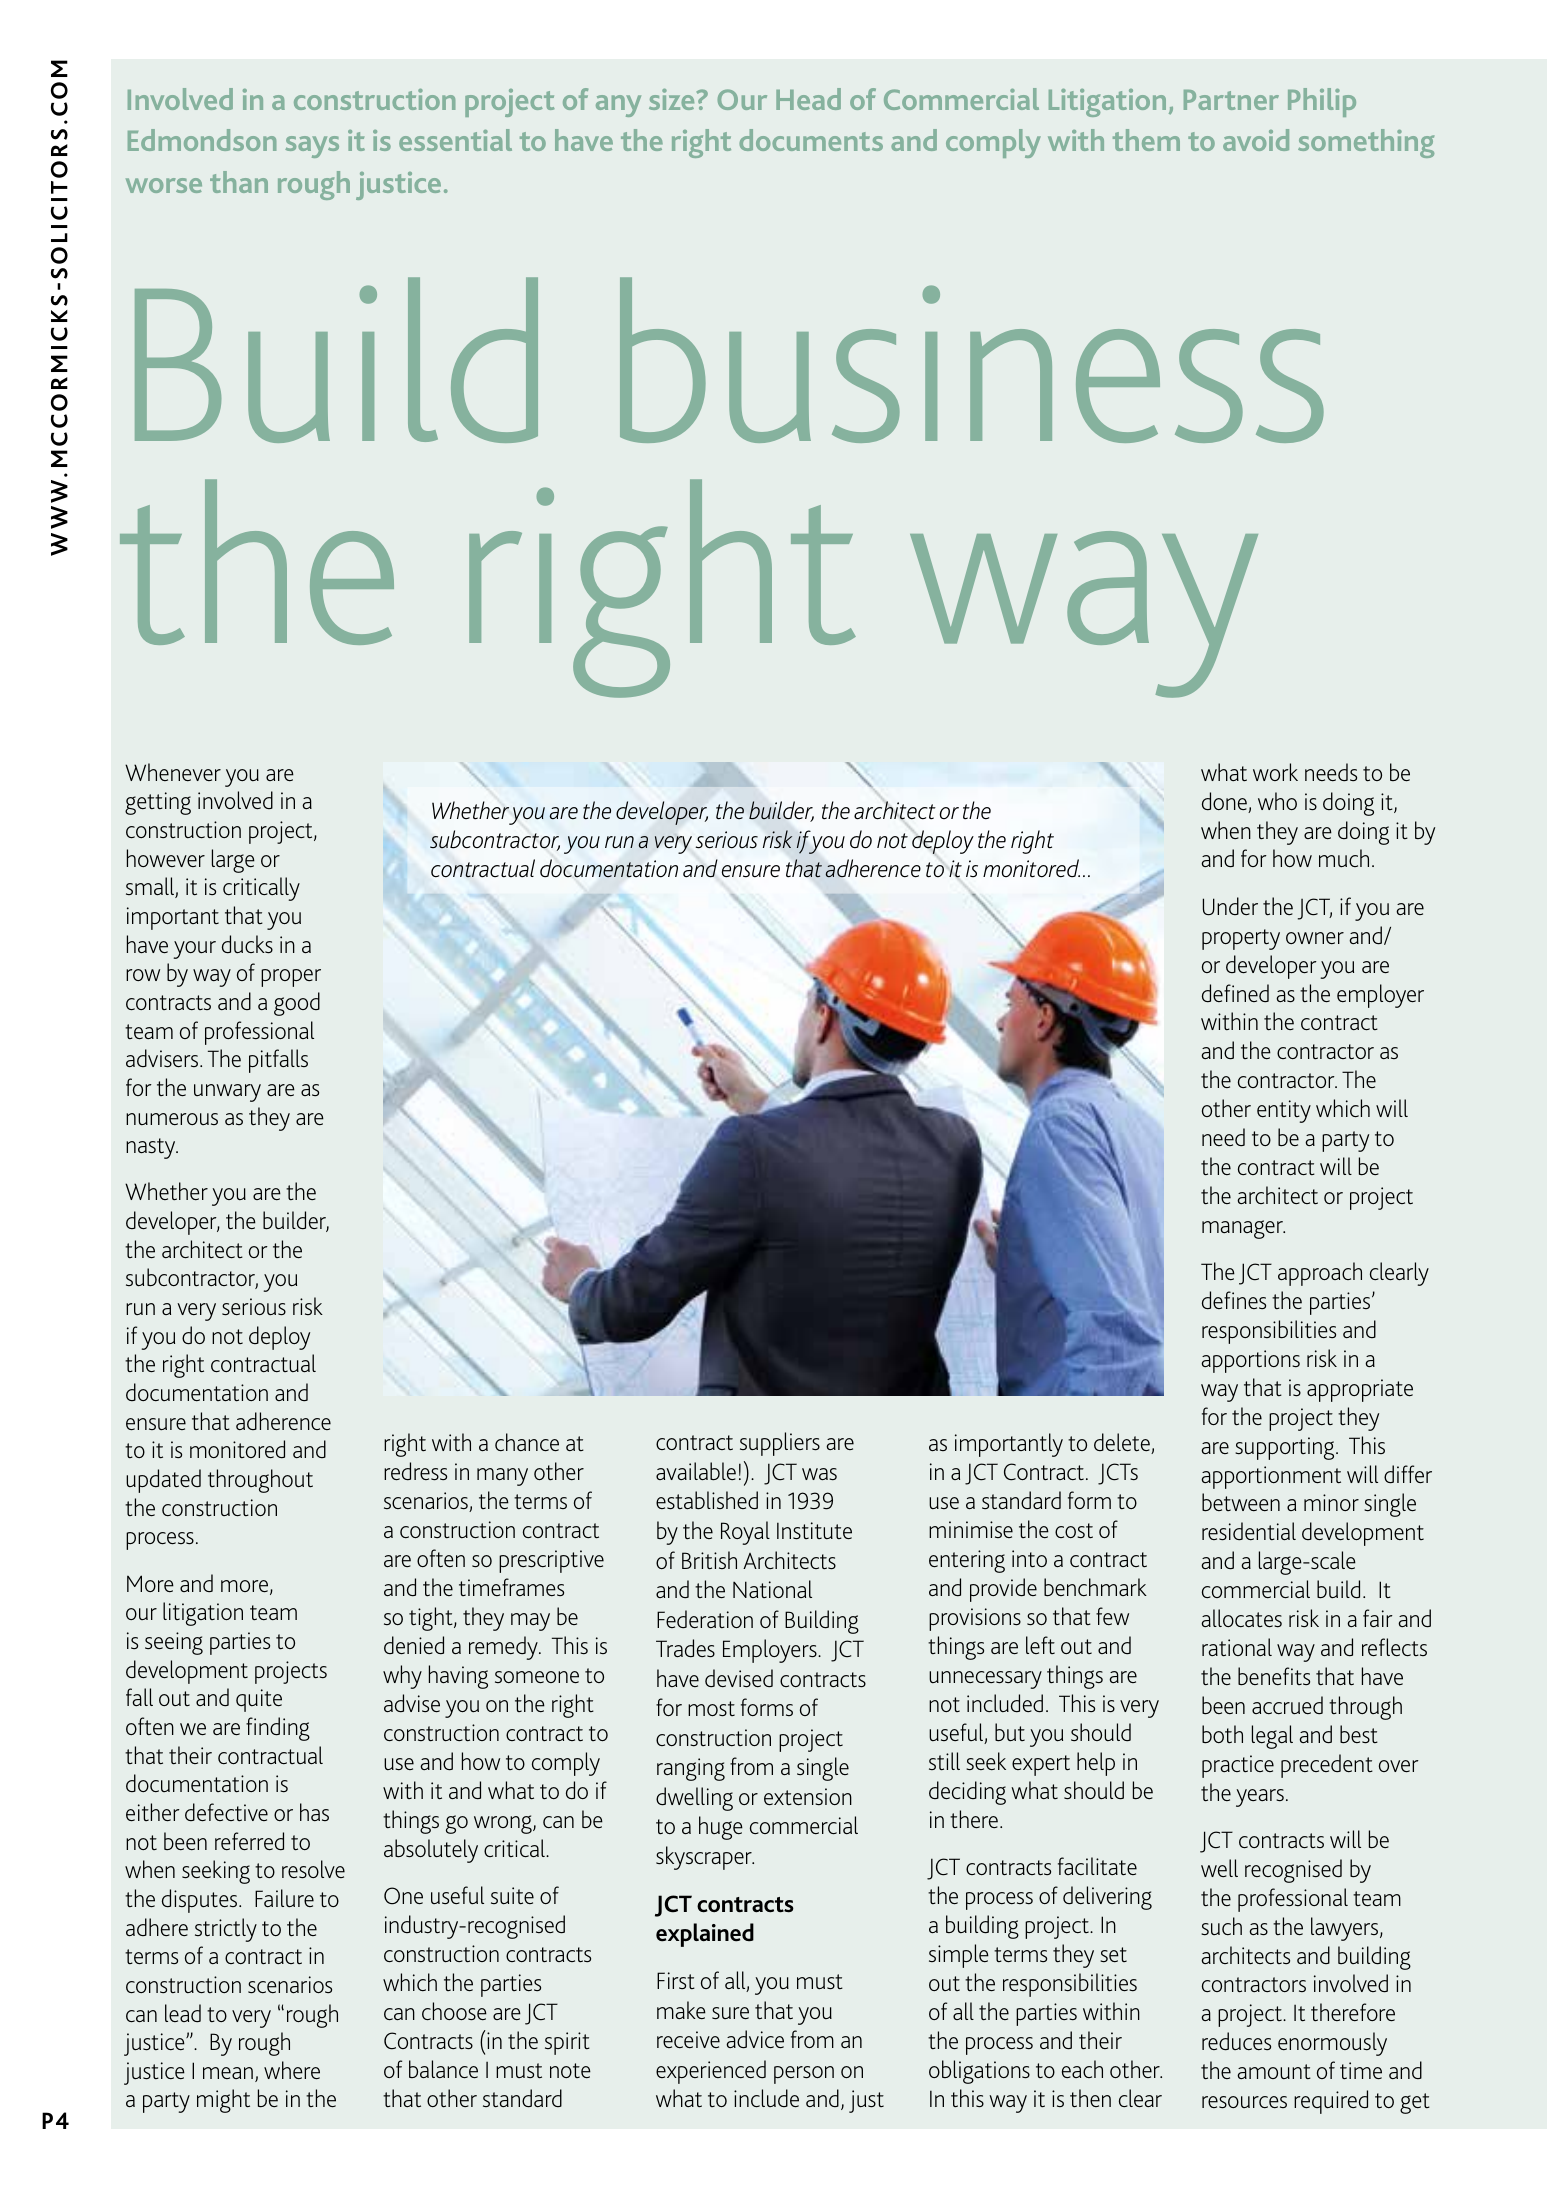  I want to click on suppliers, so click(780, 1444).
